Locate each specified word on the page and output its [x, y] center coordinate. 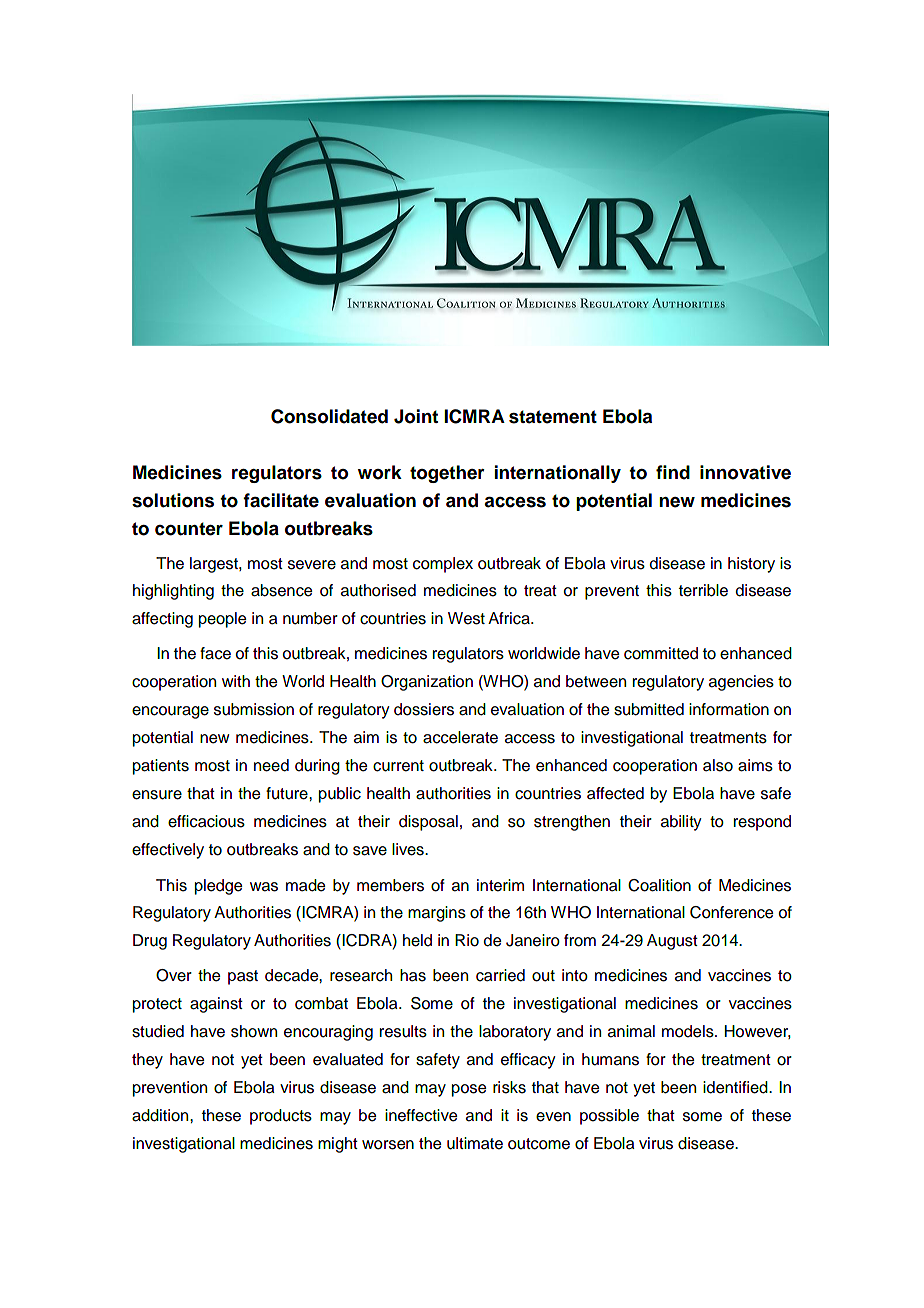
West [466, 618]
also [718, 765]
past [243, 977]
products [281, 1117]
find [673, 472]
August [672, 942]
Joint [416, 416]
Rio [467, 940]
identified [736, 1087]
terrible [703, 590]
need [271, 765]
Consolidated [329, 416]
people [222, 620]
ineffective [421, 1115]
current [398, 766]
